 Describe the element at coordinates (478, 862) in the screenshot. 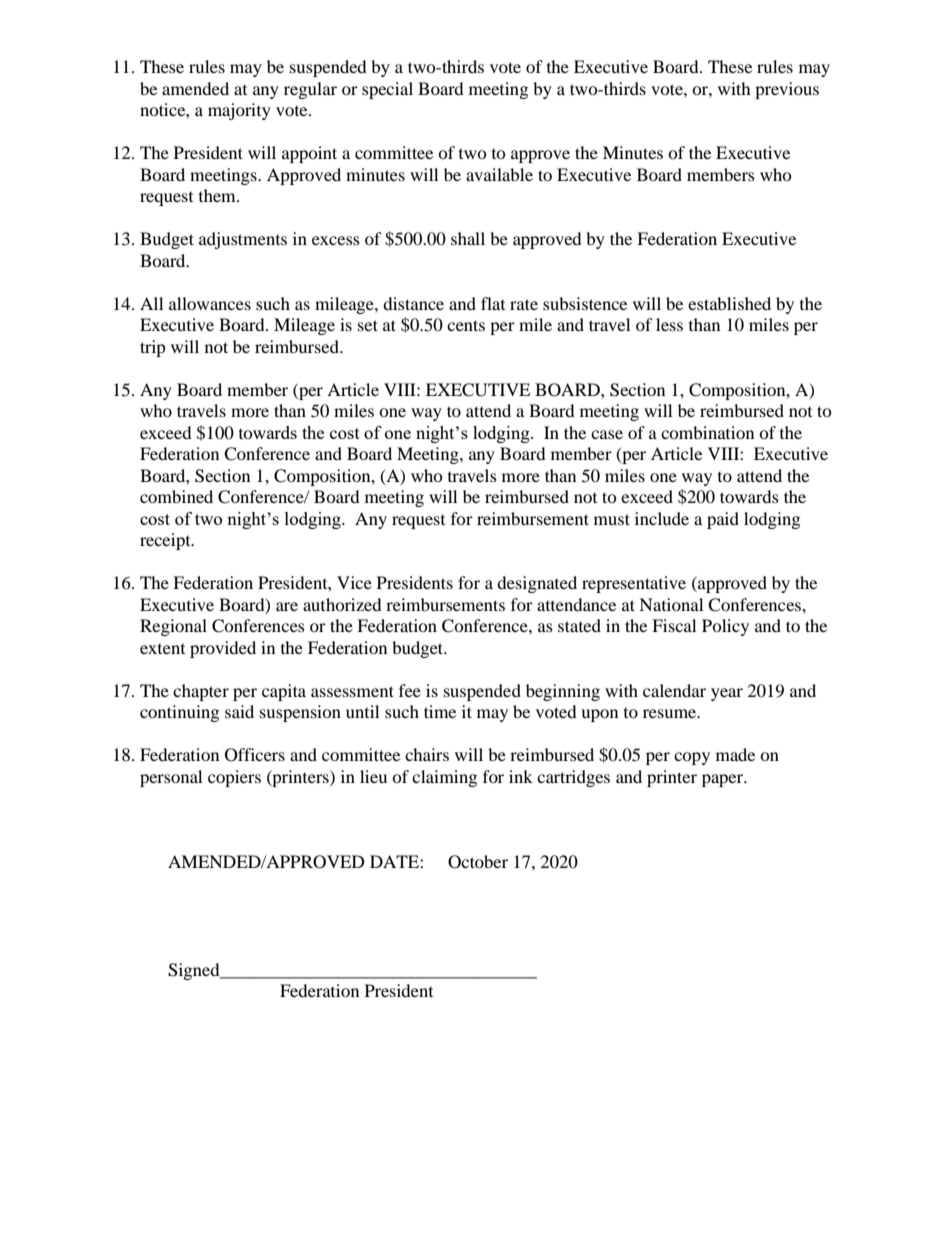

I see `October` at that location.
